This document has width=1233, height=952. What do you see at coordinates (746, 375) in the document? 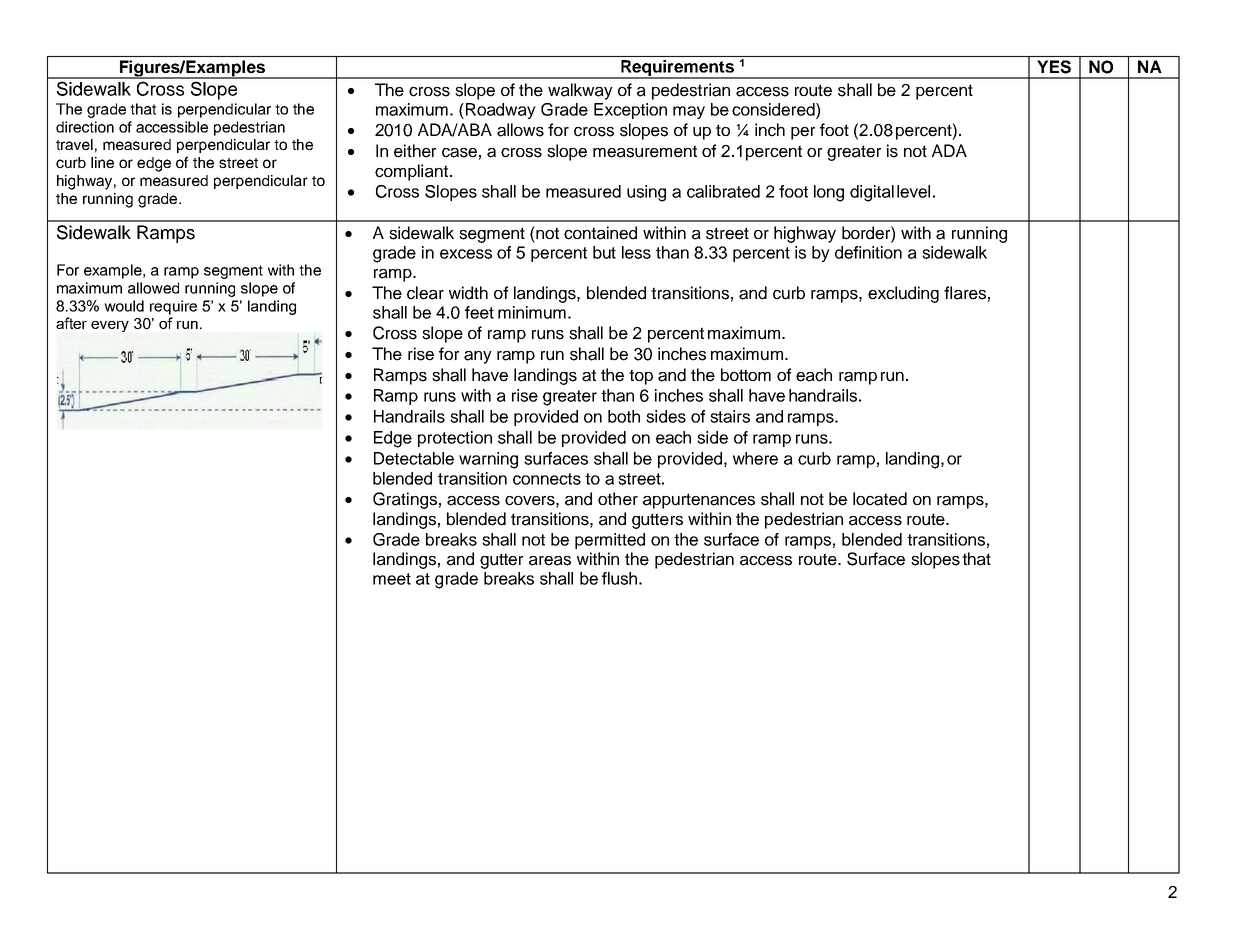
I see `bottom` at bounding box center [746, 375].
